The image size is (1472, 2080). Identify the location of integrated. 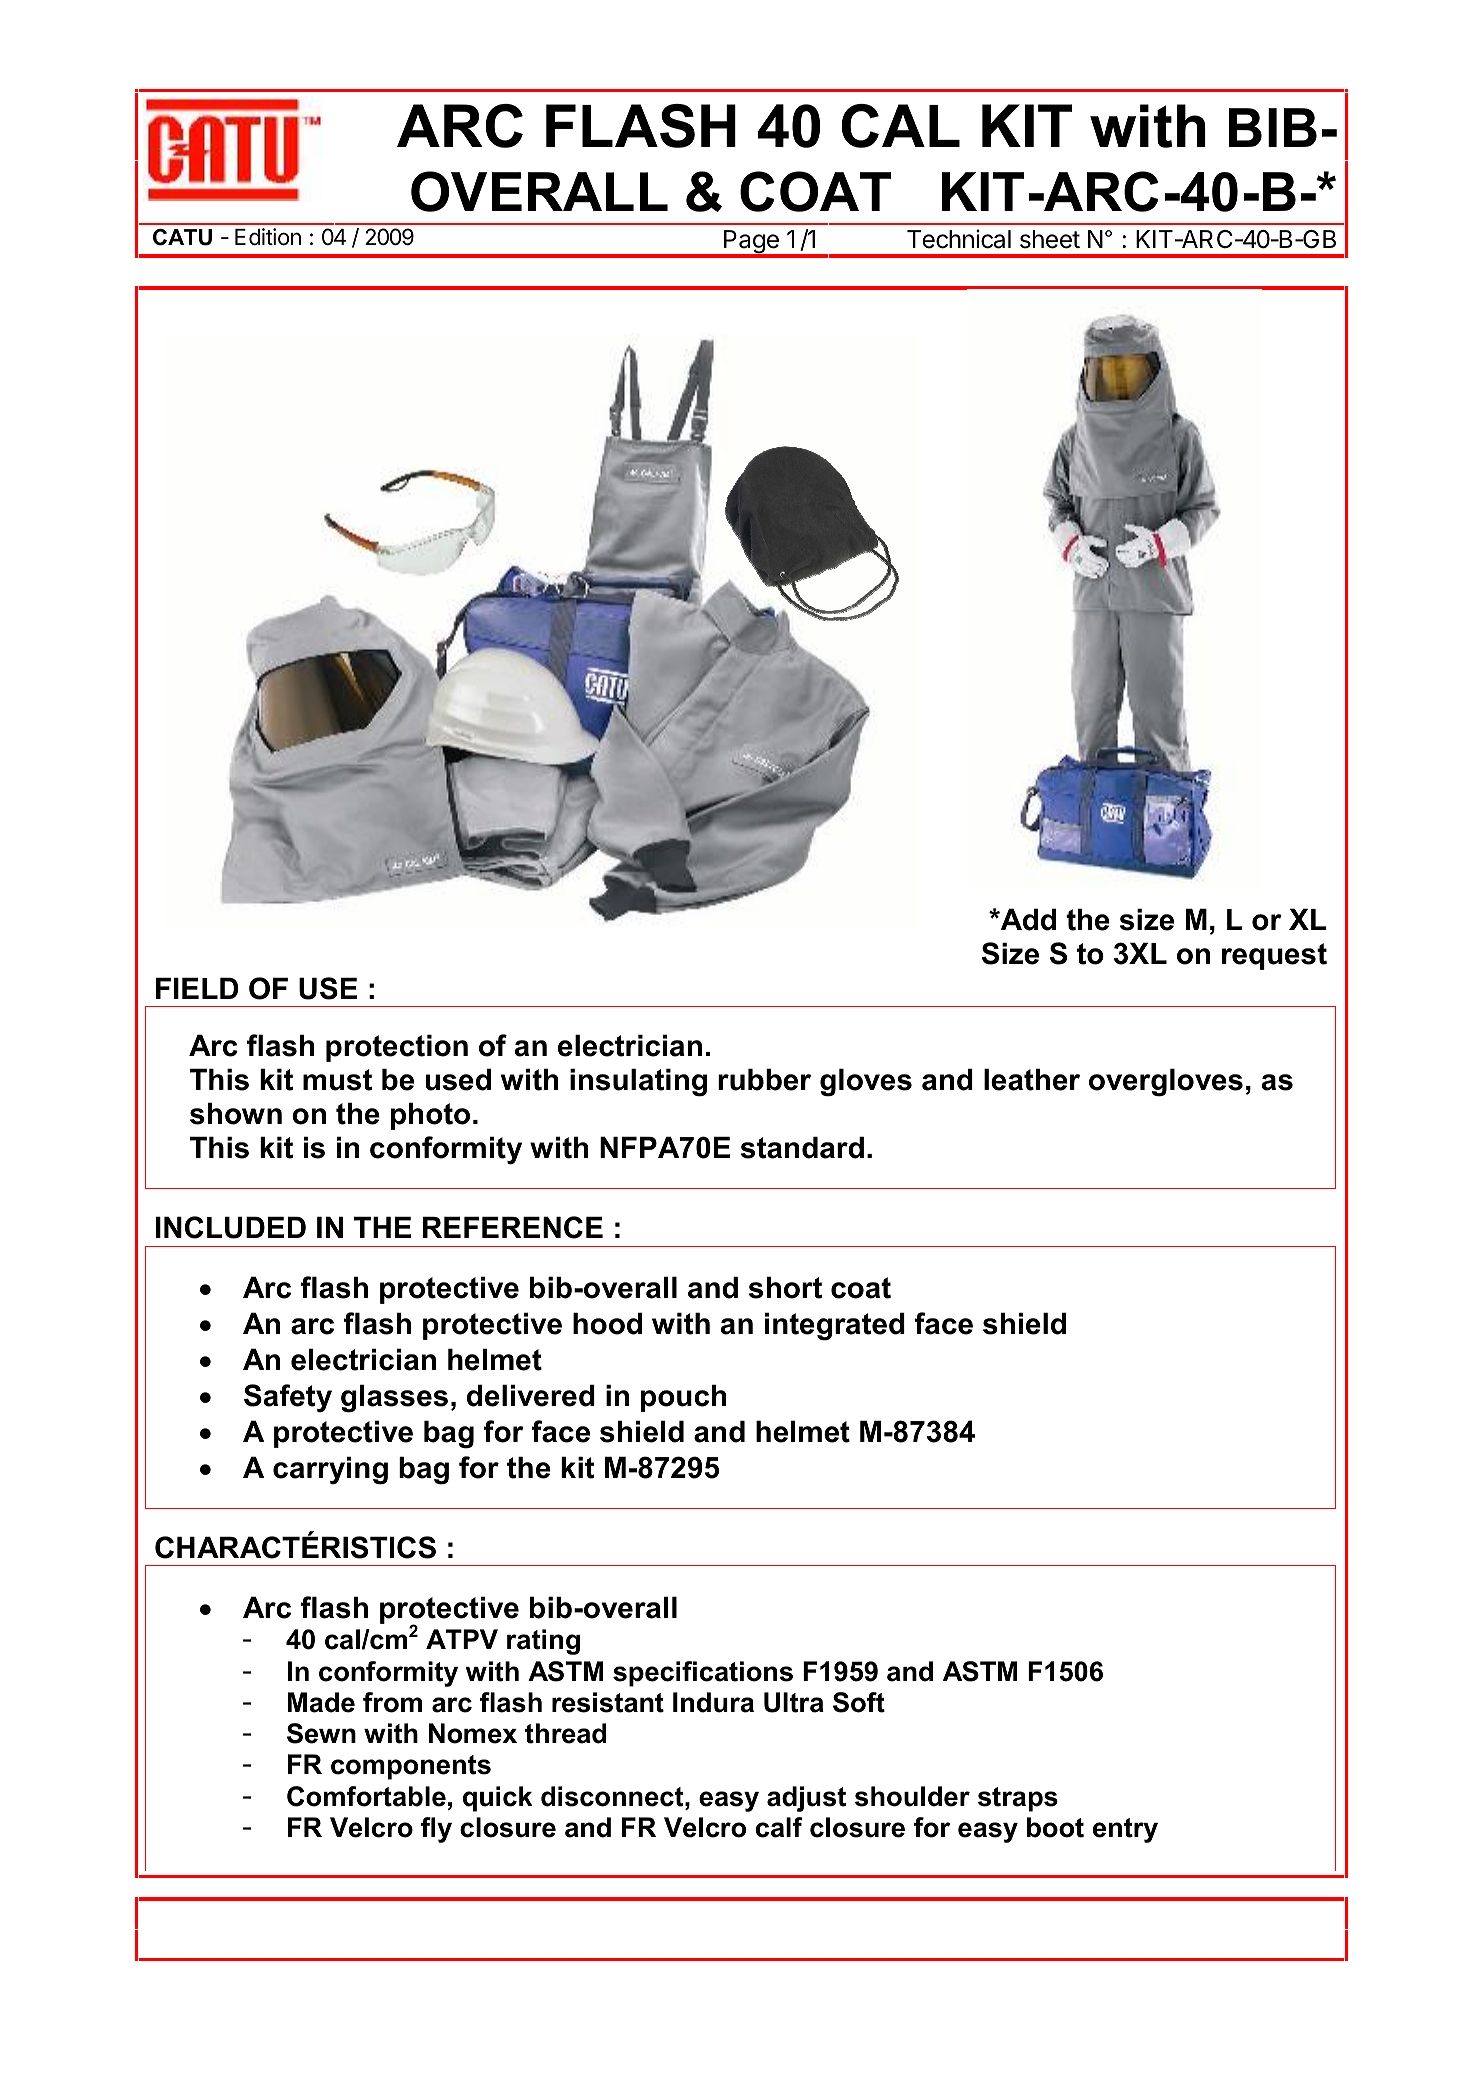
(835, 1326).
